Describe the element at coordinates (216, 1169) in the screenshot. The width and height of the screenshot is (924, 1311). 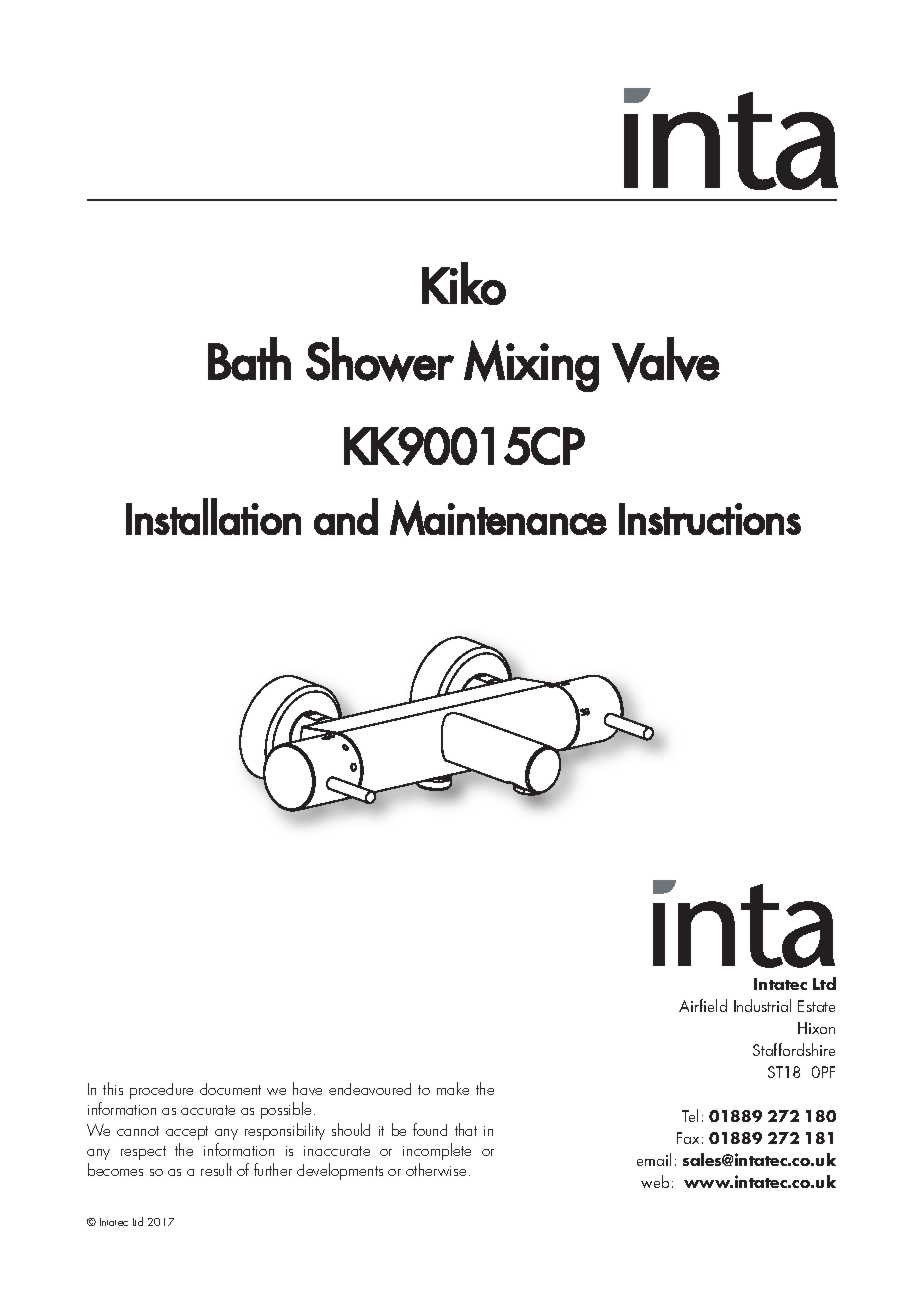
I see `result` at that location.
